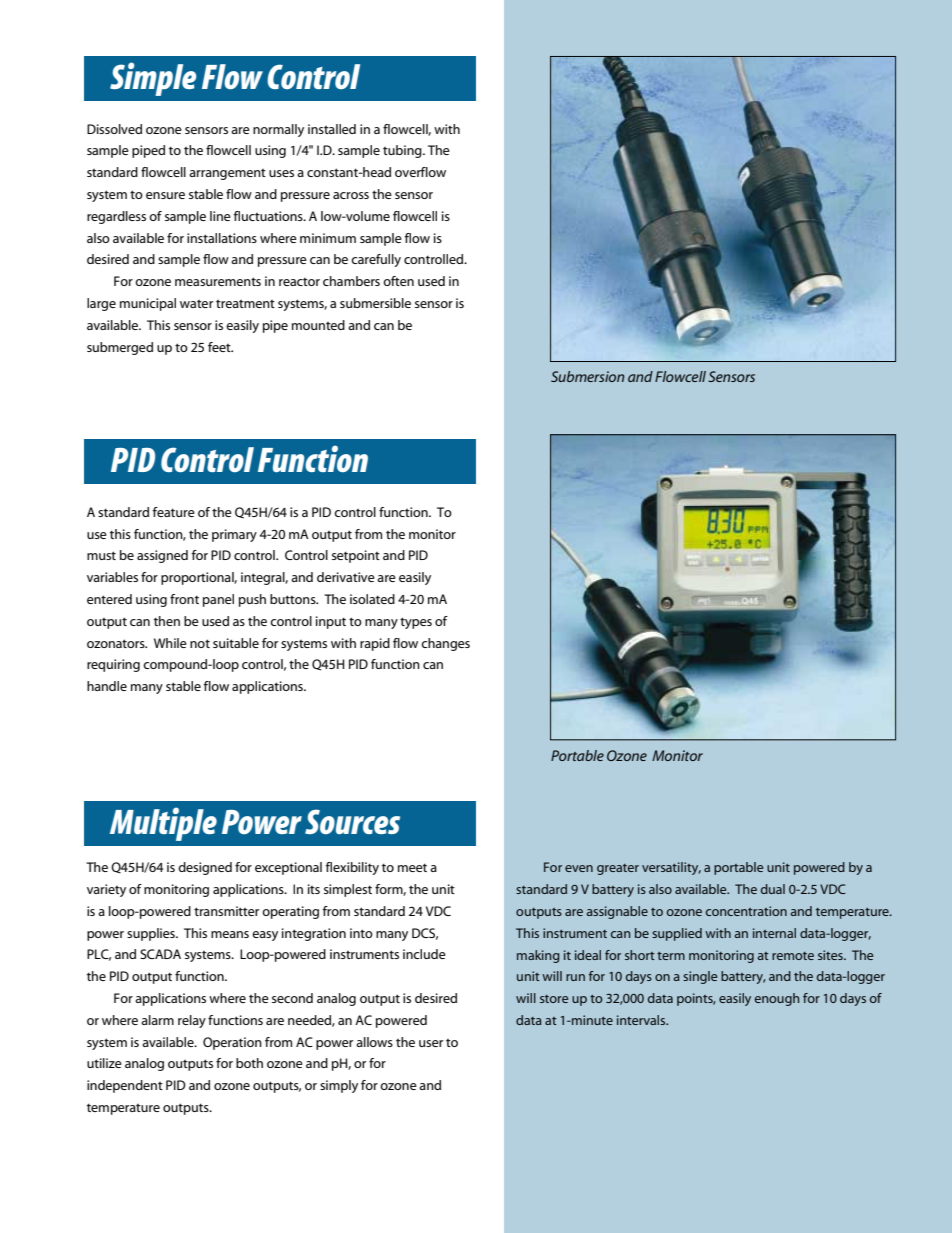 This page has width=952, height=1233. What do you see at coordinates (232, 1043) in the page?
I see `Operation` at bounding box center [232, 1043].
